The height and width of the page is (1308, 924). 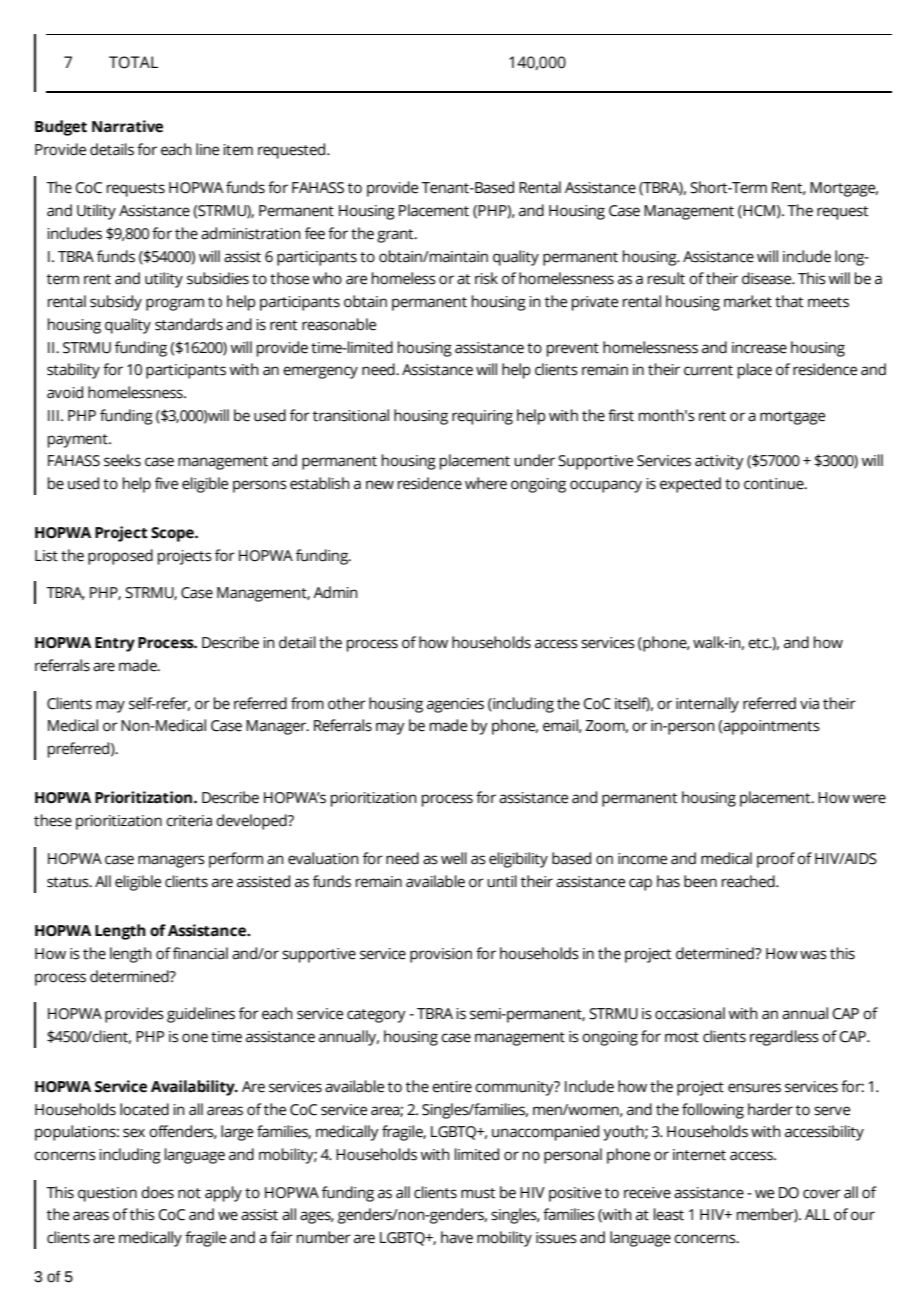 What do you see at coordinates (759, 348) in the page?
I see `increase` at bounding box center [759, 348].
